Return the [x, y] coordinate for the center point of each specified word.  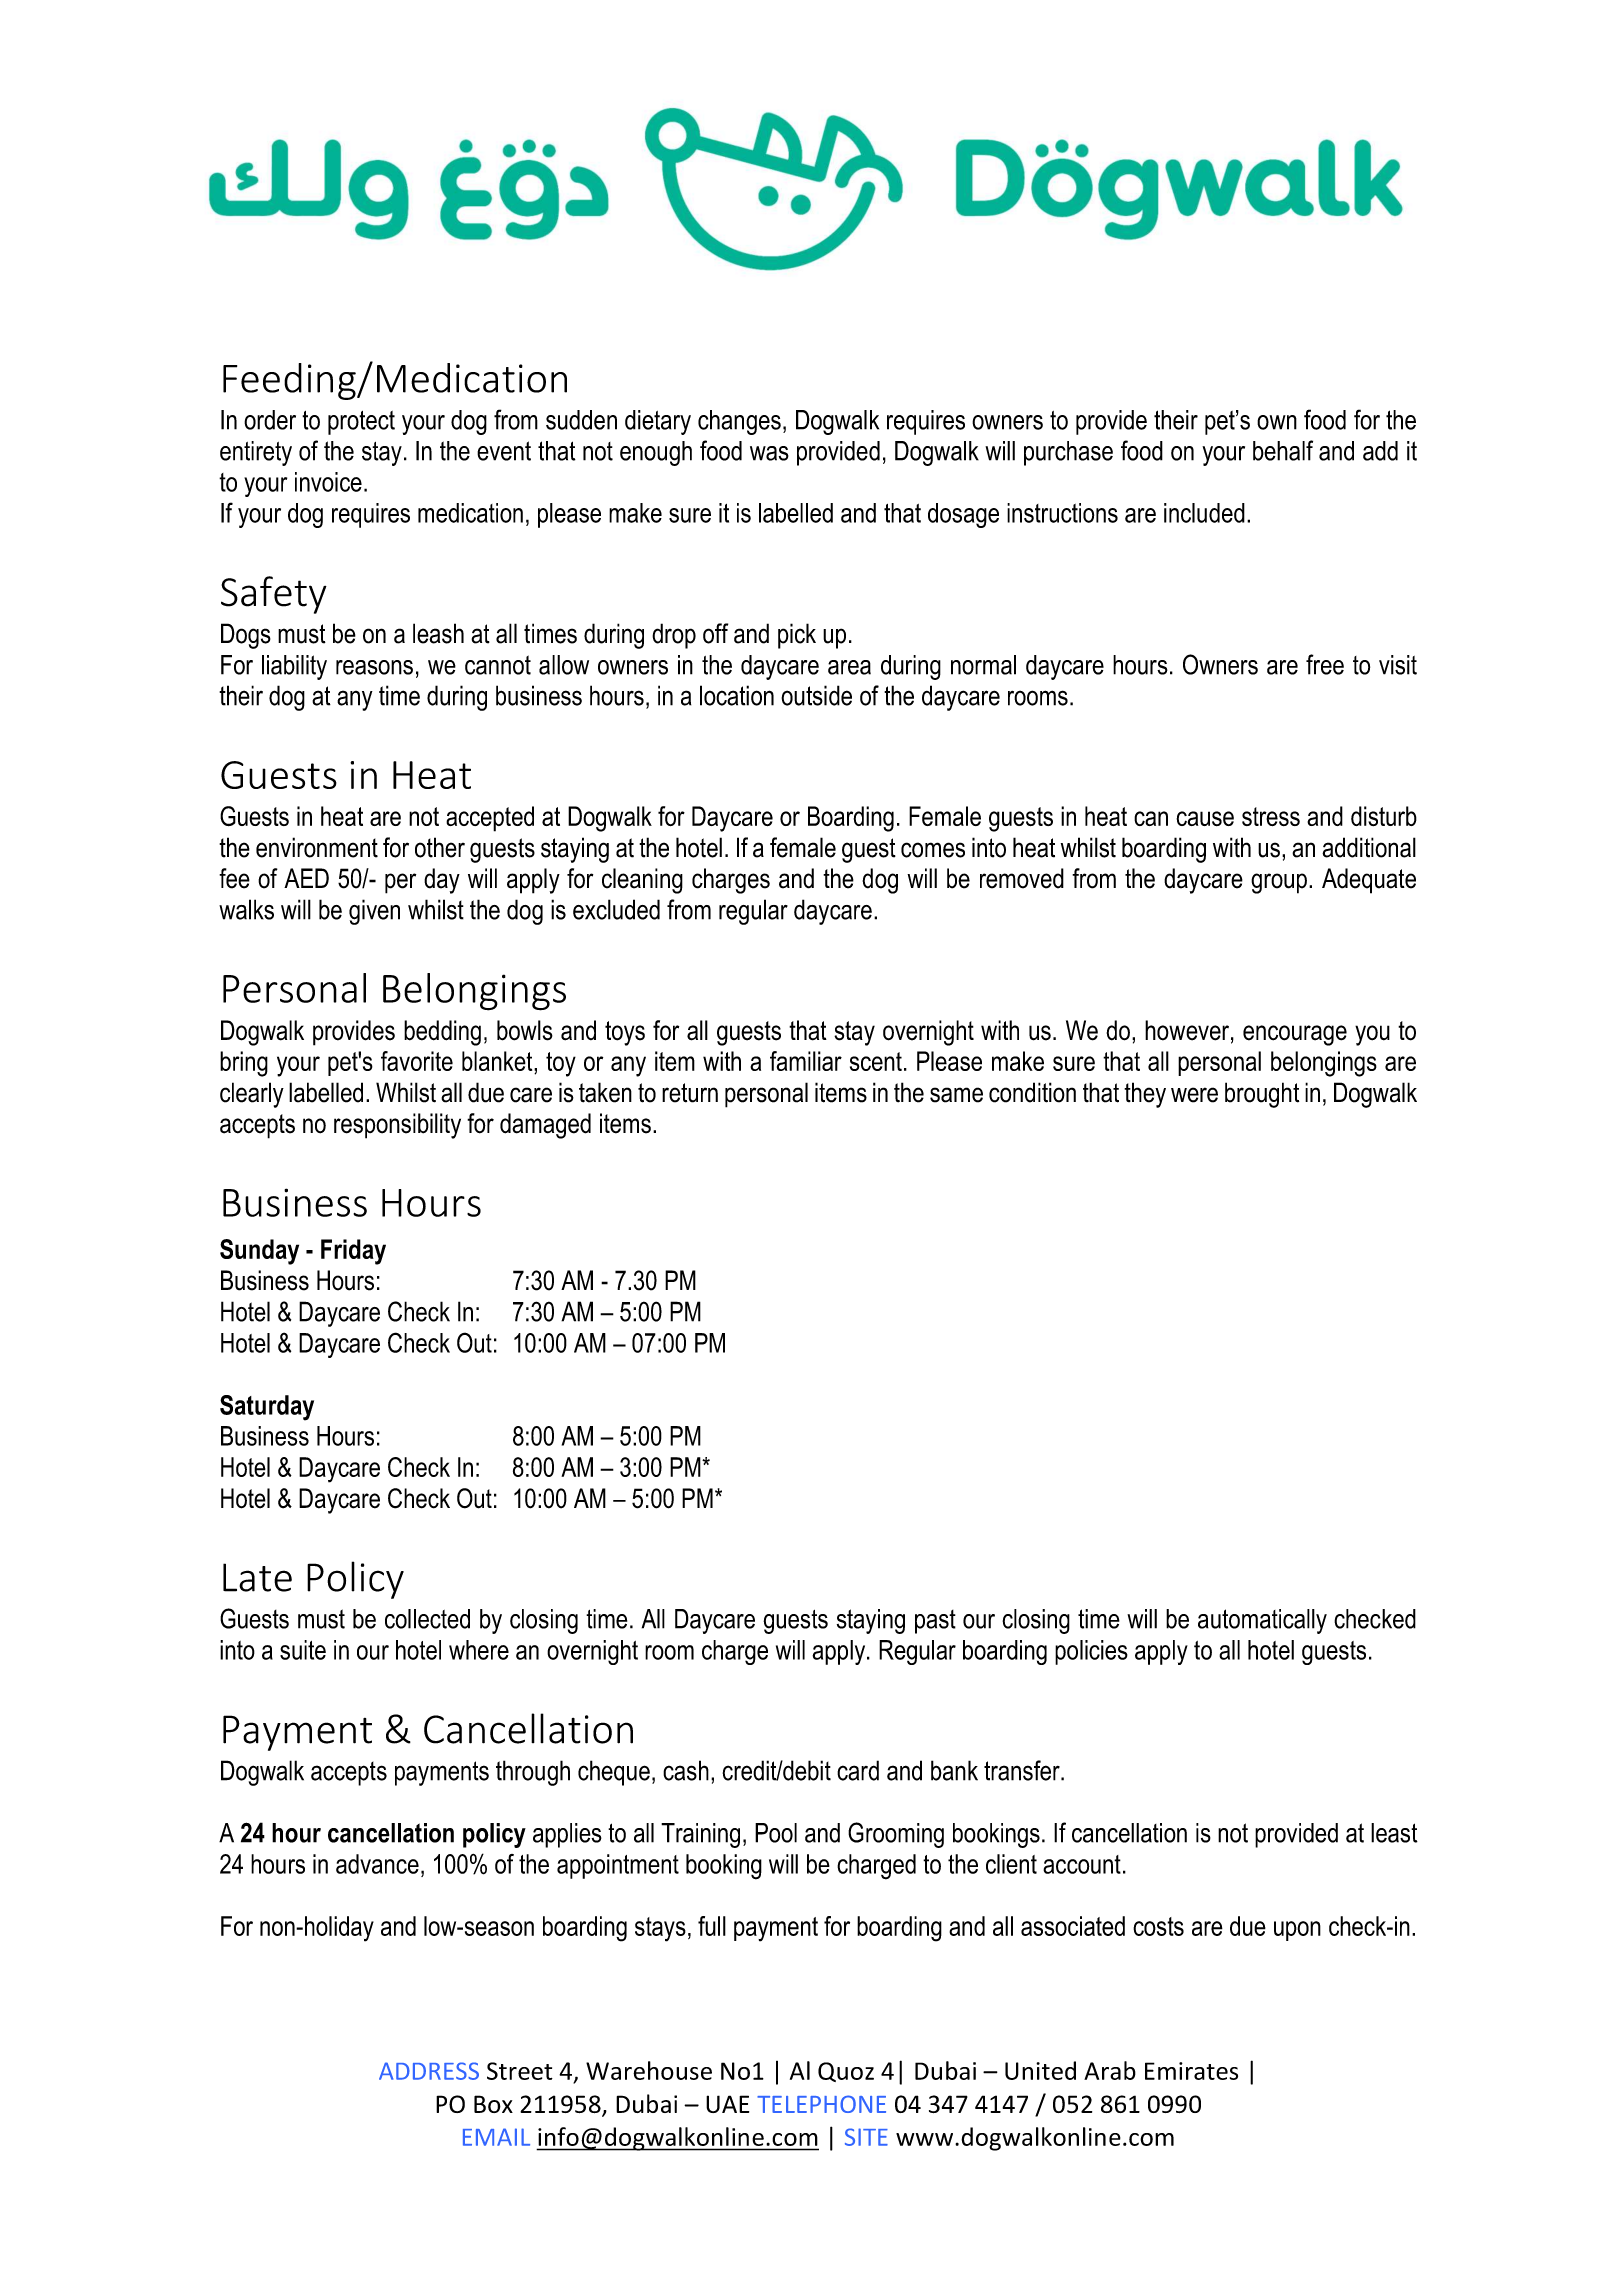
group [1279, 883]
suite [303, 1650]
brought [1262, 1095]
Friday [353, 1252]
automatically [1262, 1621]
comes [933, 850]
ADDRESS [429, 2071]
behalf [1283, 450]
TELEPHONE [821, 2104]
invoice [328, 482]
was [769, 453]
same [956, 1095]
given [374, 912]
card [858, 1770]
